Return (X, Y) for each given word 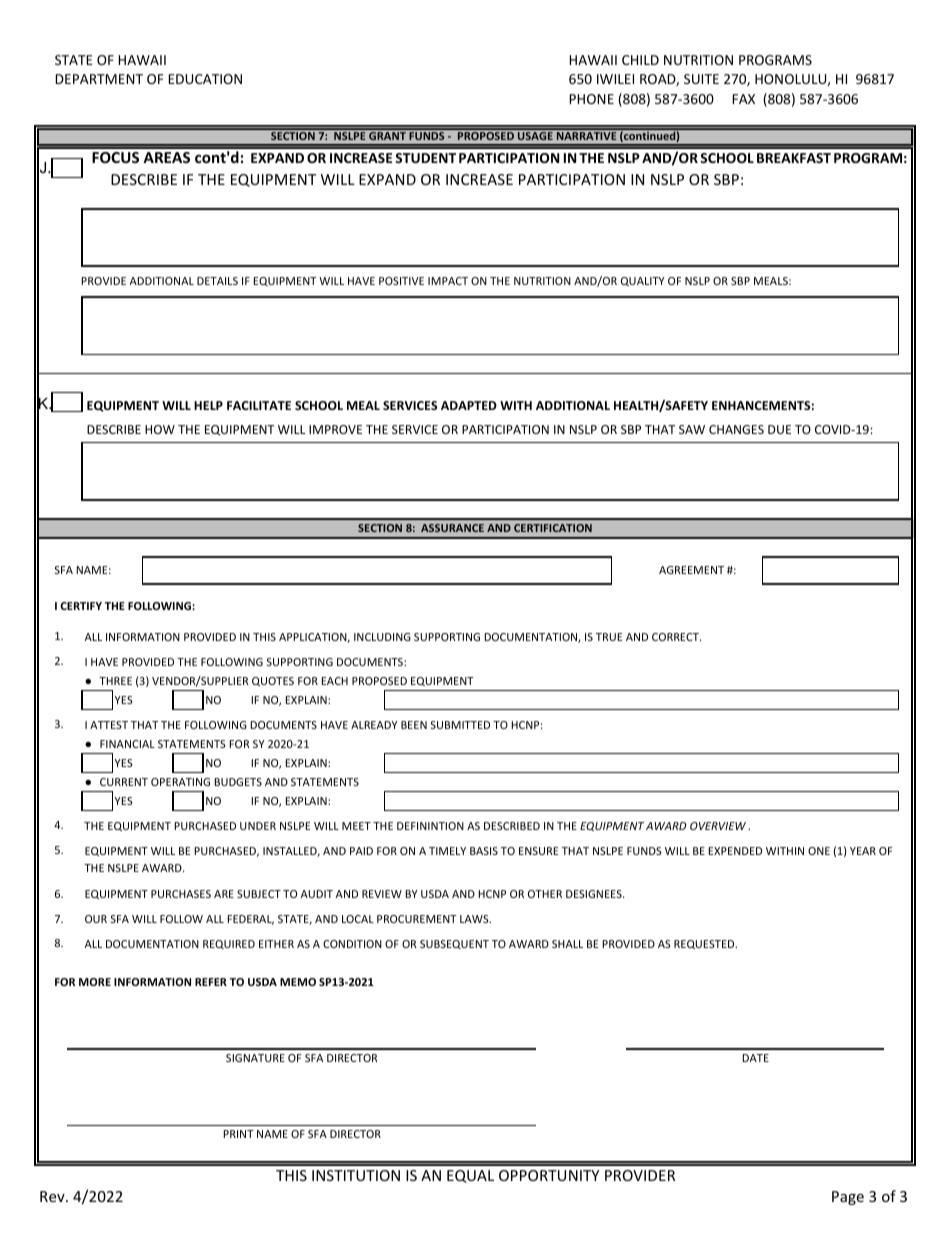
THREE (115, 681)
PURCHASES (181, 894)
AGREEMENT (691, 570)
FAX (743, 99)
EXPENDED (735, 851)
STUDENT (425, 158)
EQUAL (470, 1176)
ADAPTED (469, 405)
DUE (779, 429)
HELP (208, 405)
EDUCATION (205, 79)
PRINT (238, 1134)
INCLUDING (382, 637)
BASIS (484, 851)
